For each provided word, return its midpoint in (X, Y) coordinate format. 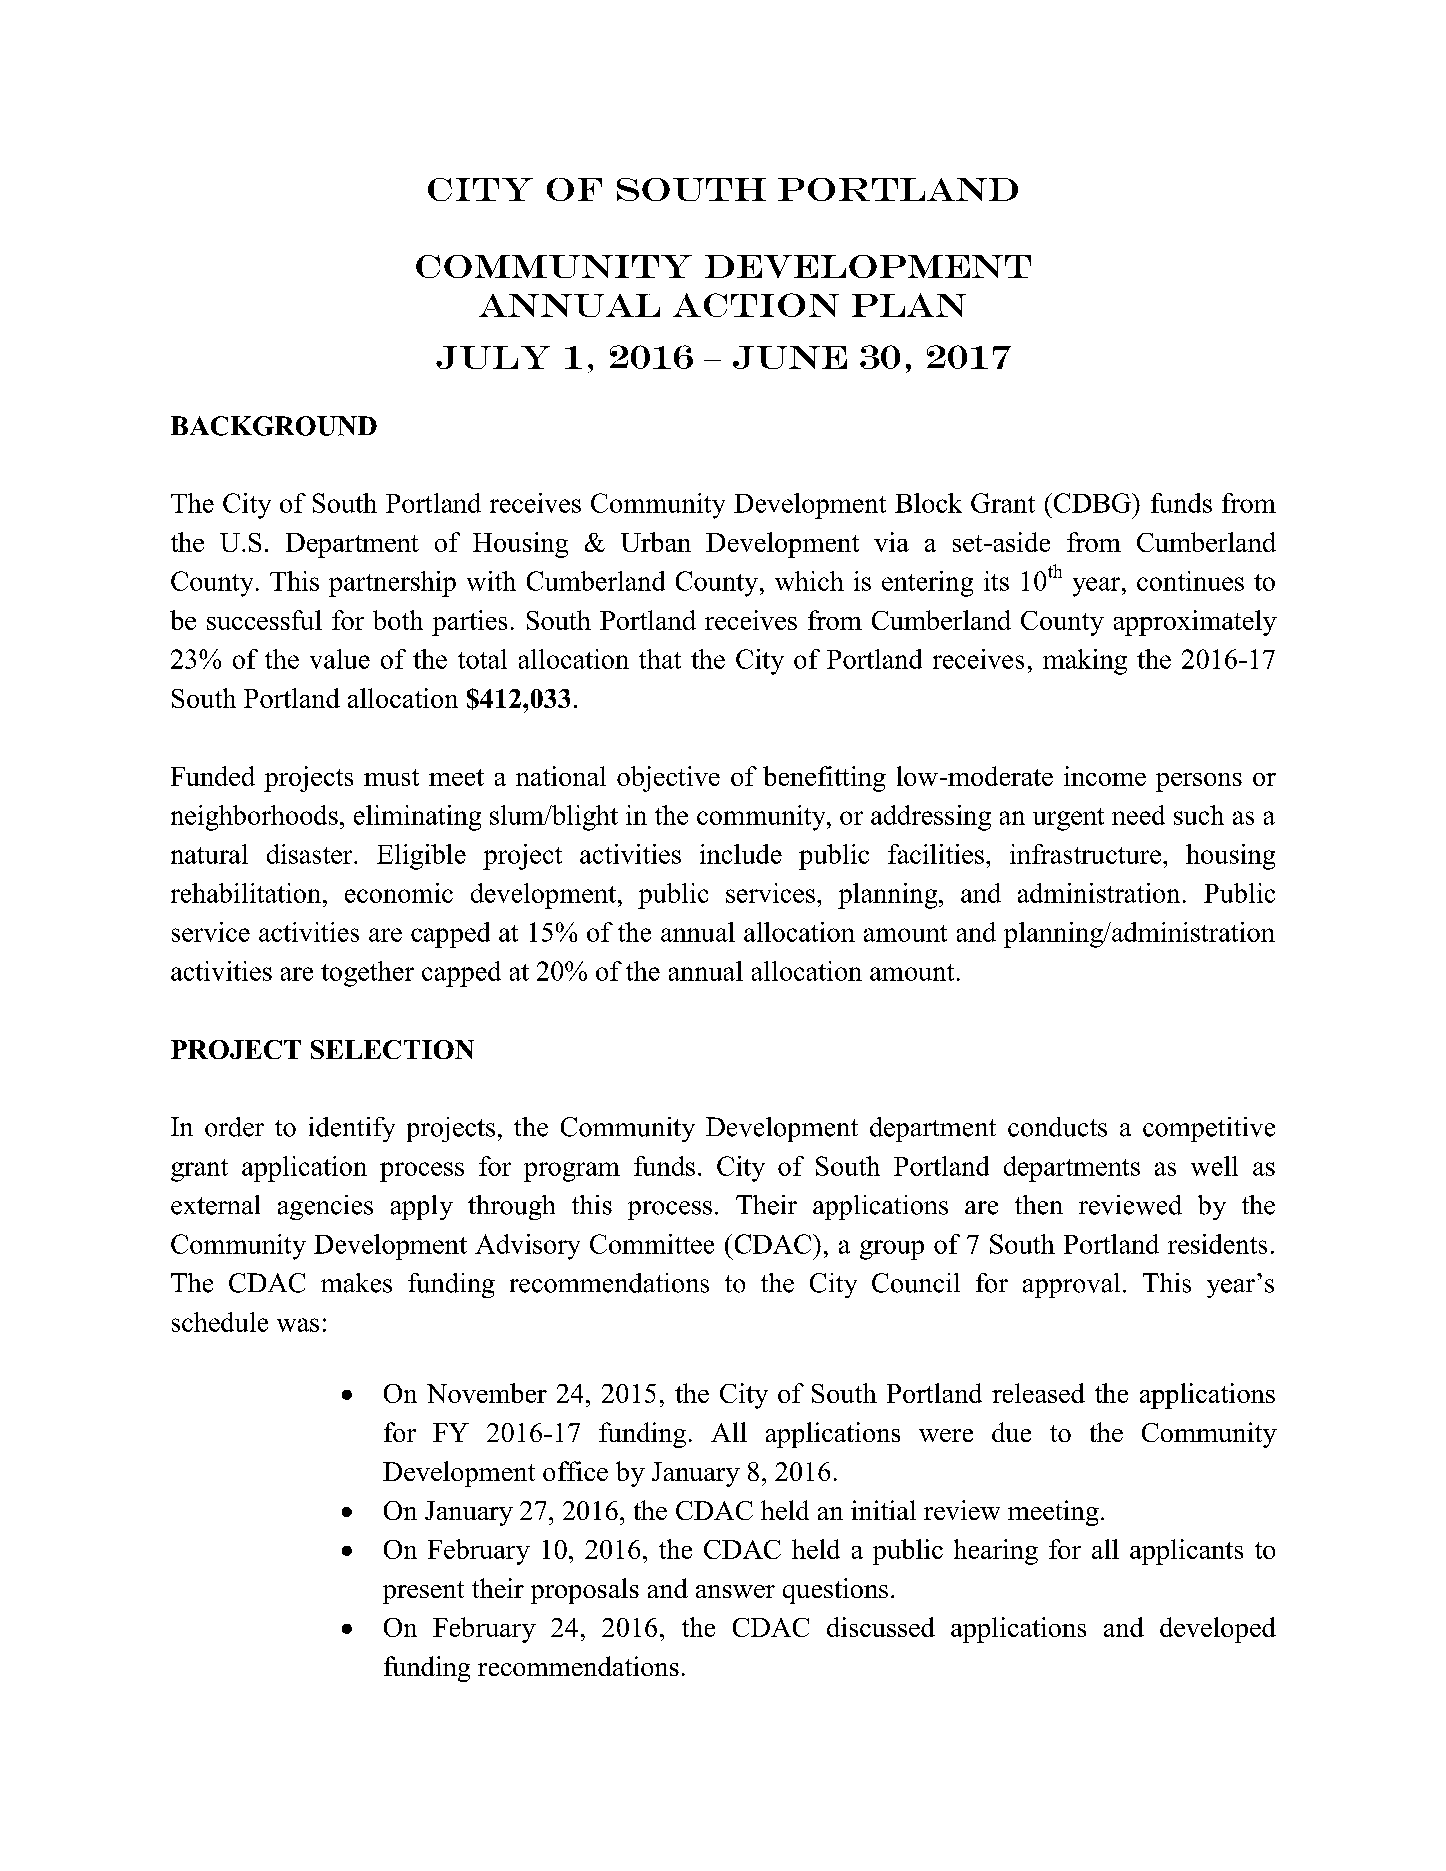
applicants (1186, 1552)
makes (356, 1283)
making (1085, 662)
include (741, 854)
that (660, 659)
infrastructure (1087, 854)
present (423, 1592)
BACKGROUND (274, 426)
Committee (652, 1244)
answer (735, 1591)
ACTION (756, 305)
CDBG (1092, 503)
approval (1071, 1285)
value (340, 659)
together (367, 974)
